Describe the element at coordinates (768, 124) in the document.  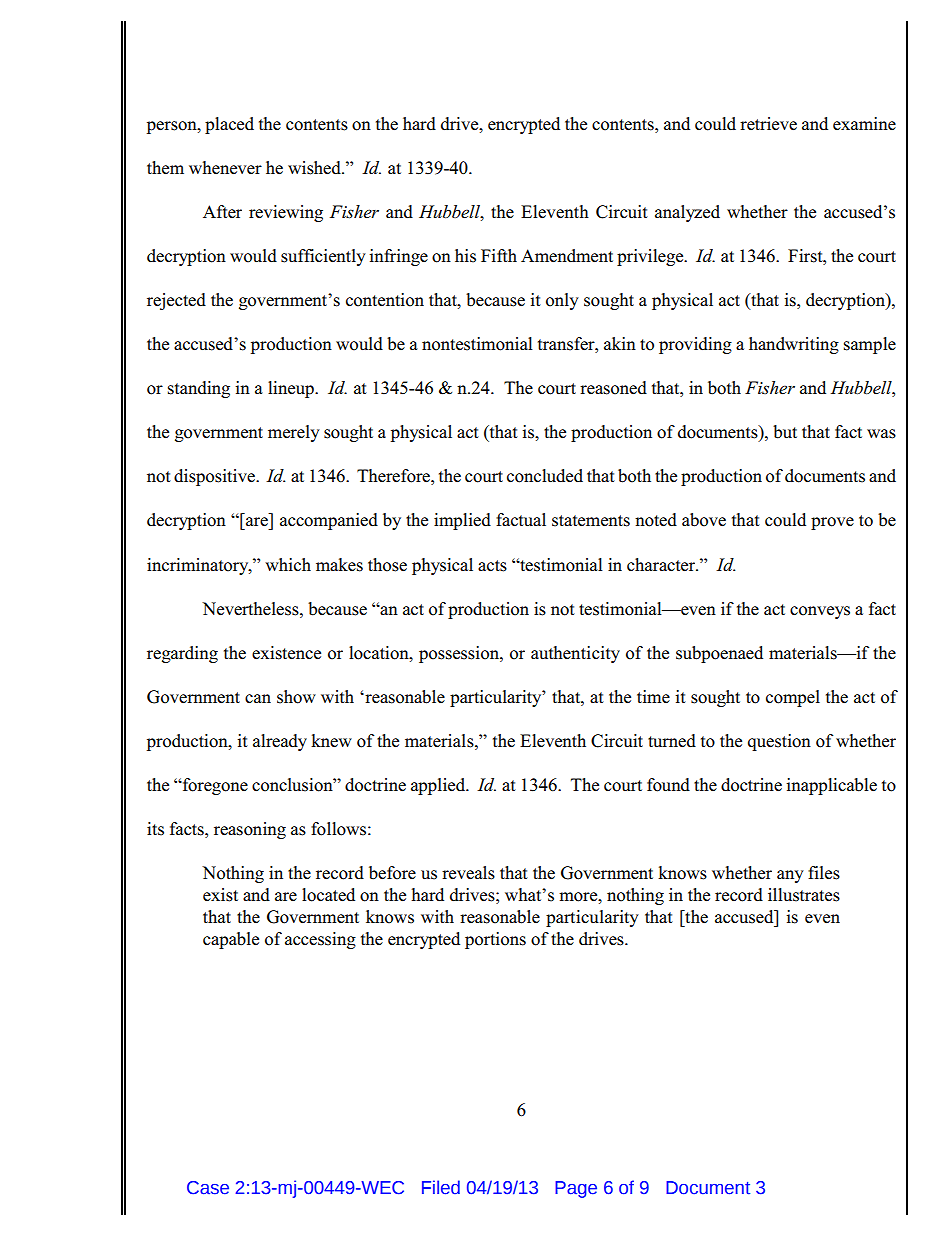
I see `retrieve` at that location.
